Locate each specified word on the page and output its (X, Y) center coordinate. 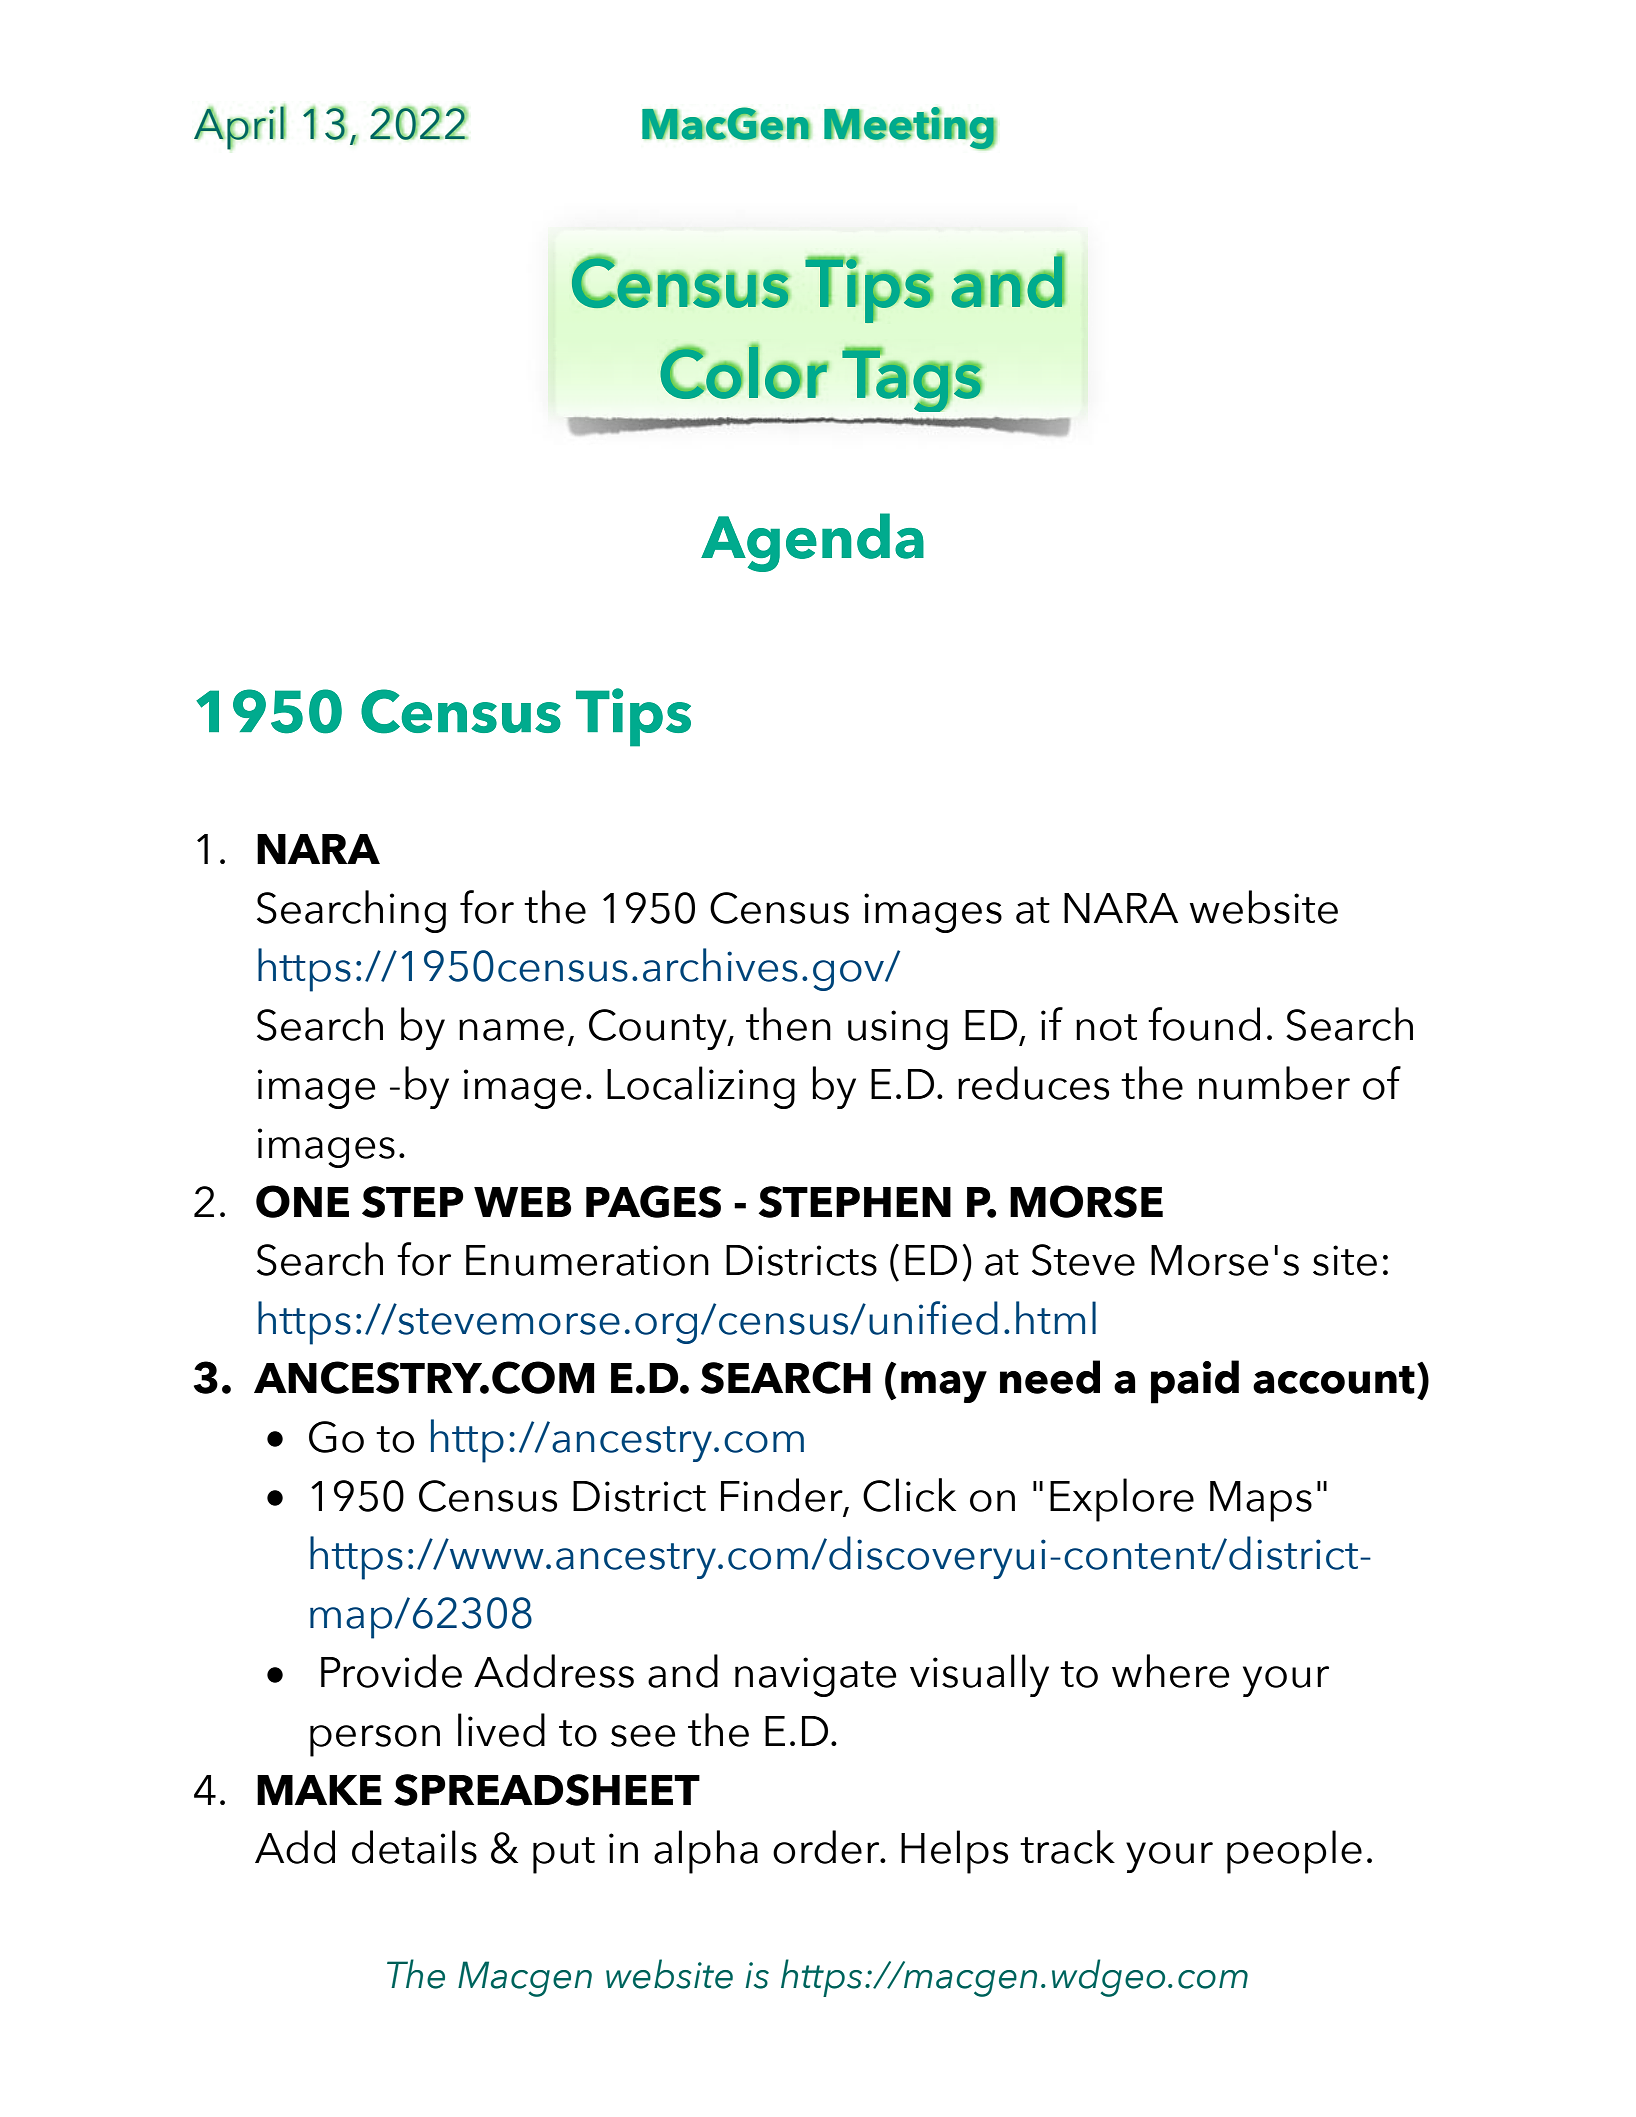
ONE (302, 1201)
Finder (783, 1496)
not (1106, 1027)
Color (744, 372)
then (788, 1024)
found (1204, 1024)
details (414, 1847)
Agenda (812, 542)
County (659, 1029)
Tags (912, 380)
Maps (1261, 1501)
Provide (391, 1671)
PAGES (653, 1201)
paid (1195, 1382)
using (898, 1030)
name (511, 1030)
